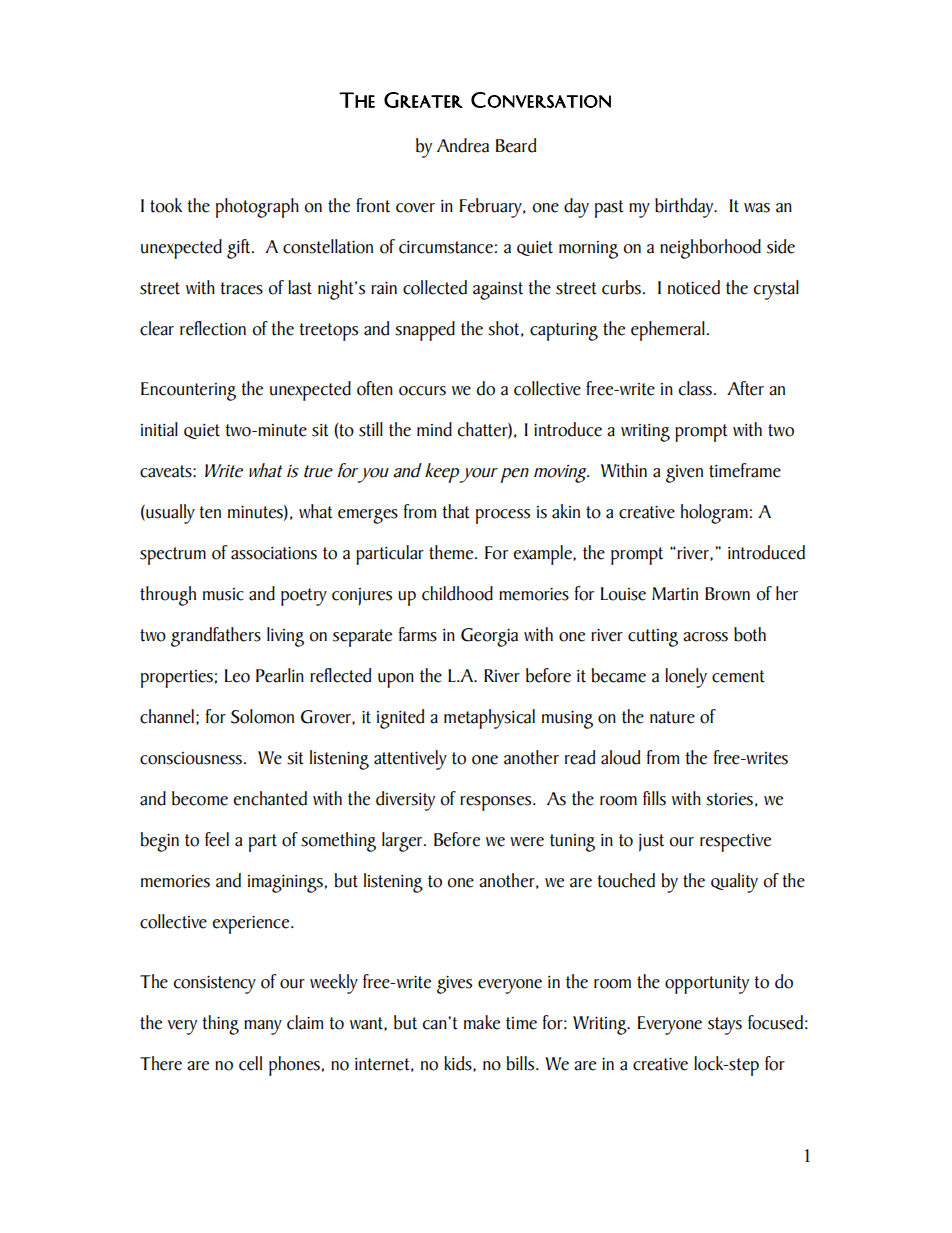  I want to click on stays, so click(725, 1026).
